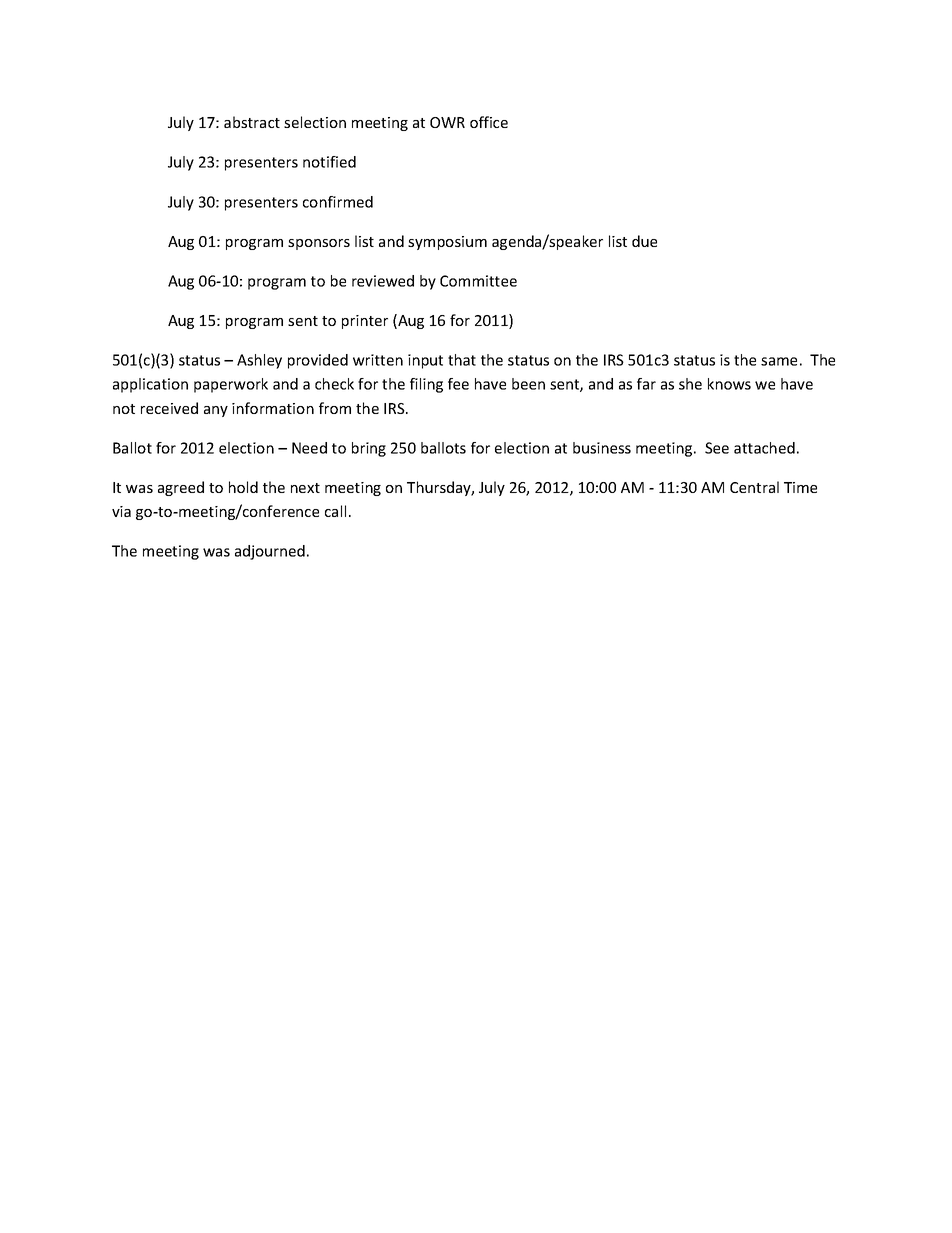 This screenshot has width=952, height=1233. I want to click on symposium, so click(447, 243).
